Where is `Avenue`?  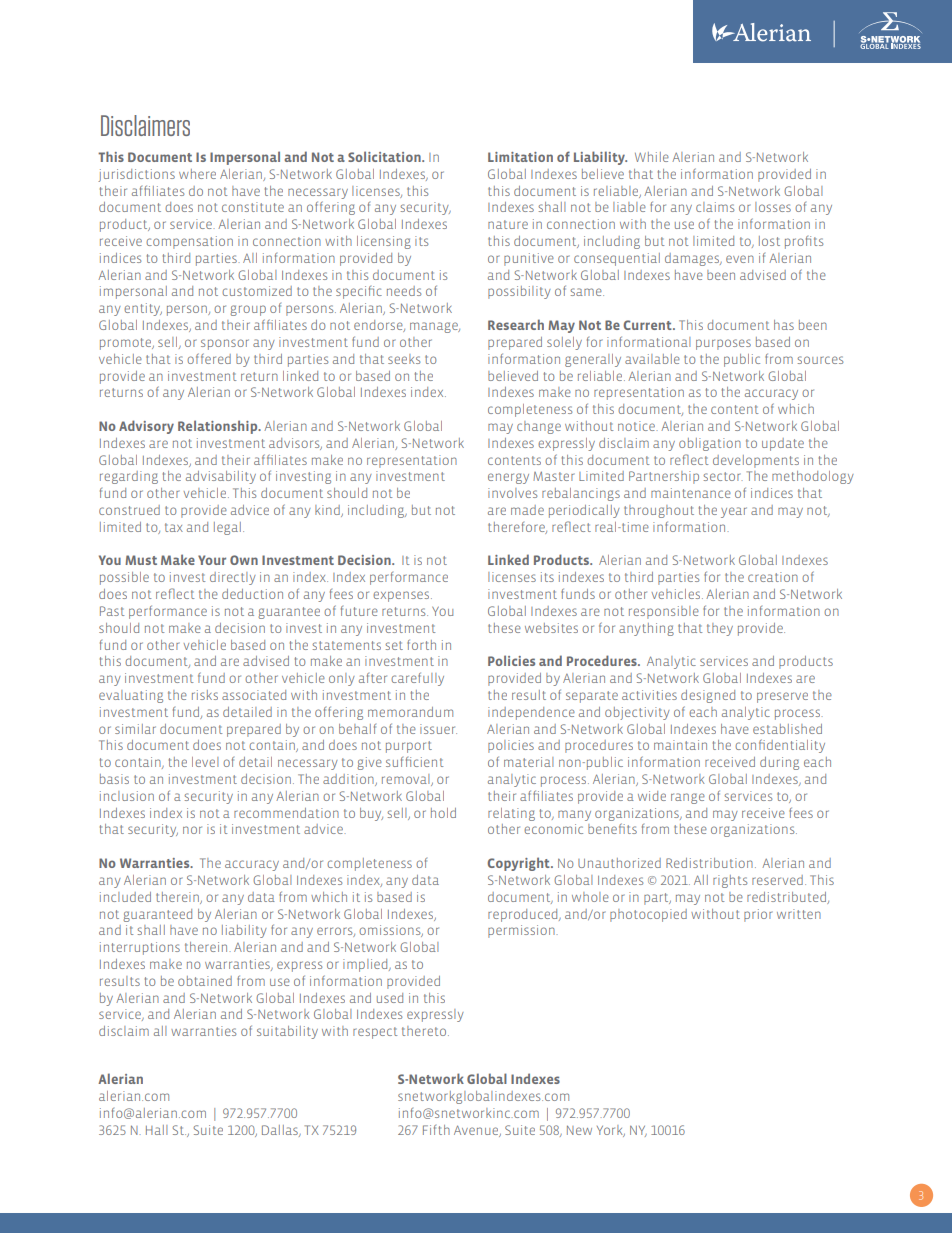 Avenue is located at coordinates (477, 1131).
